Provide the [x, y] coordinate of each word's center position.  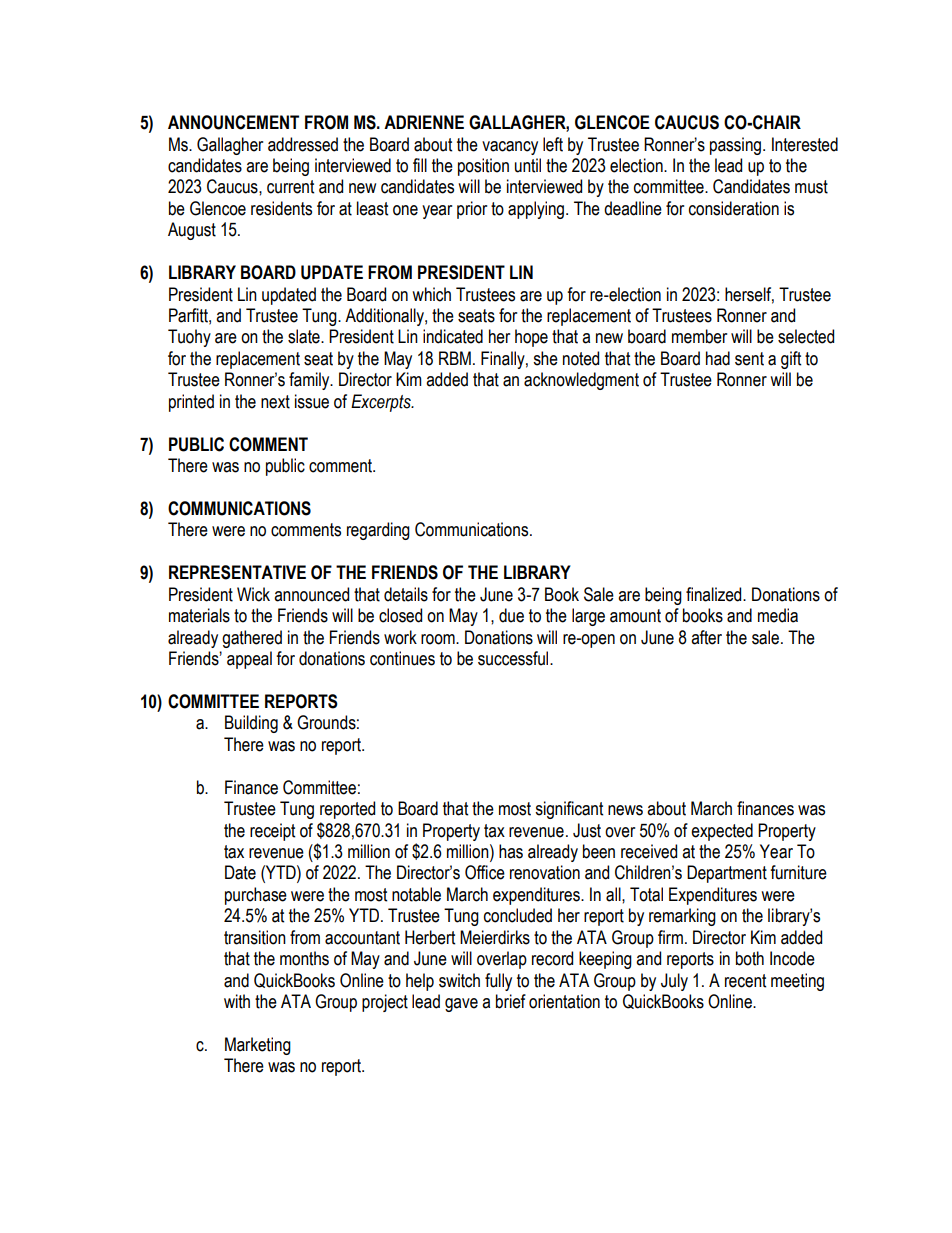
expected [722, 832]
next [275, 402]
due [511, 615]
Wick [253, 594]
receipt [272, 832]
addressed [303, 144]
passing [735, 146]
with [237, 1001]
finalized [715, 594]
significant [569, 810]
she [545, 358]
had [718, 358]
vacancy [510, 148]
